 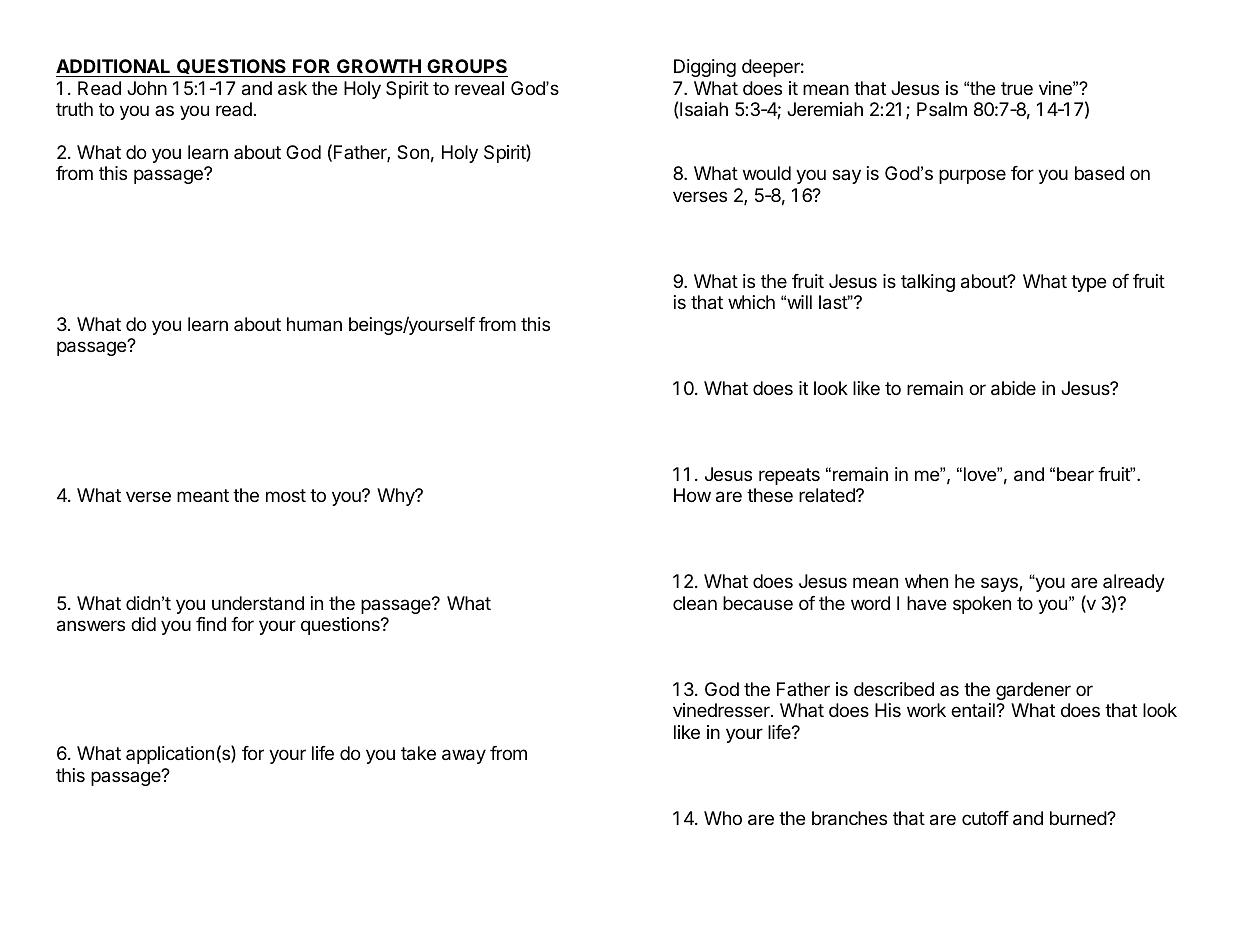 I want to click on reveal, so click(x=479, y=88).
